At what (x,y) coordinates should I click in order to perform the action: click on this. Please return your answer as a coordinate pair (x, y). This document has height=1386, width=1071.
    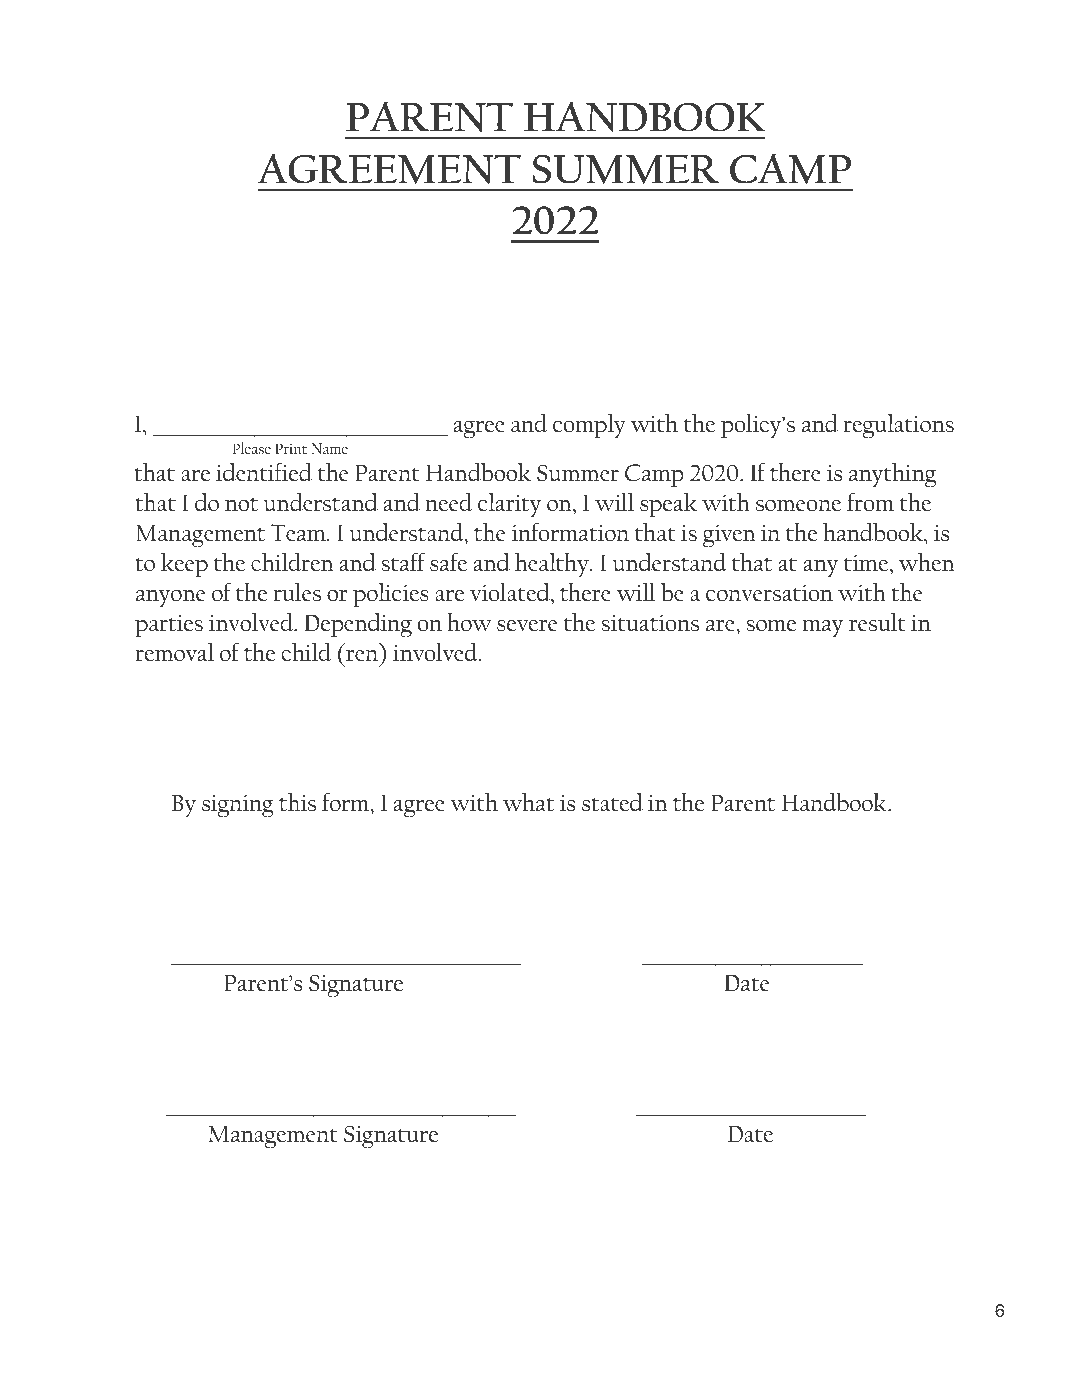
    Looking at the image, I should click on (297, 802).
